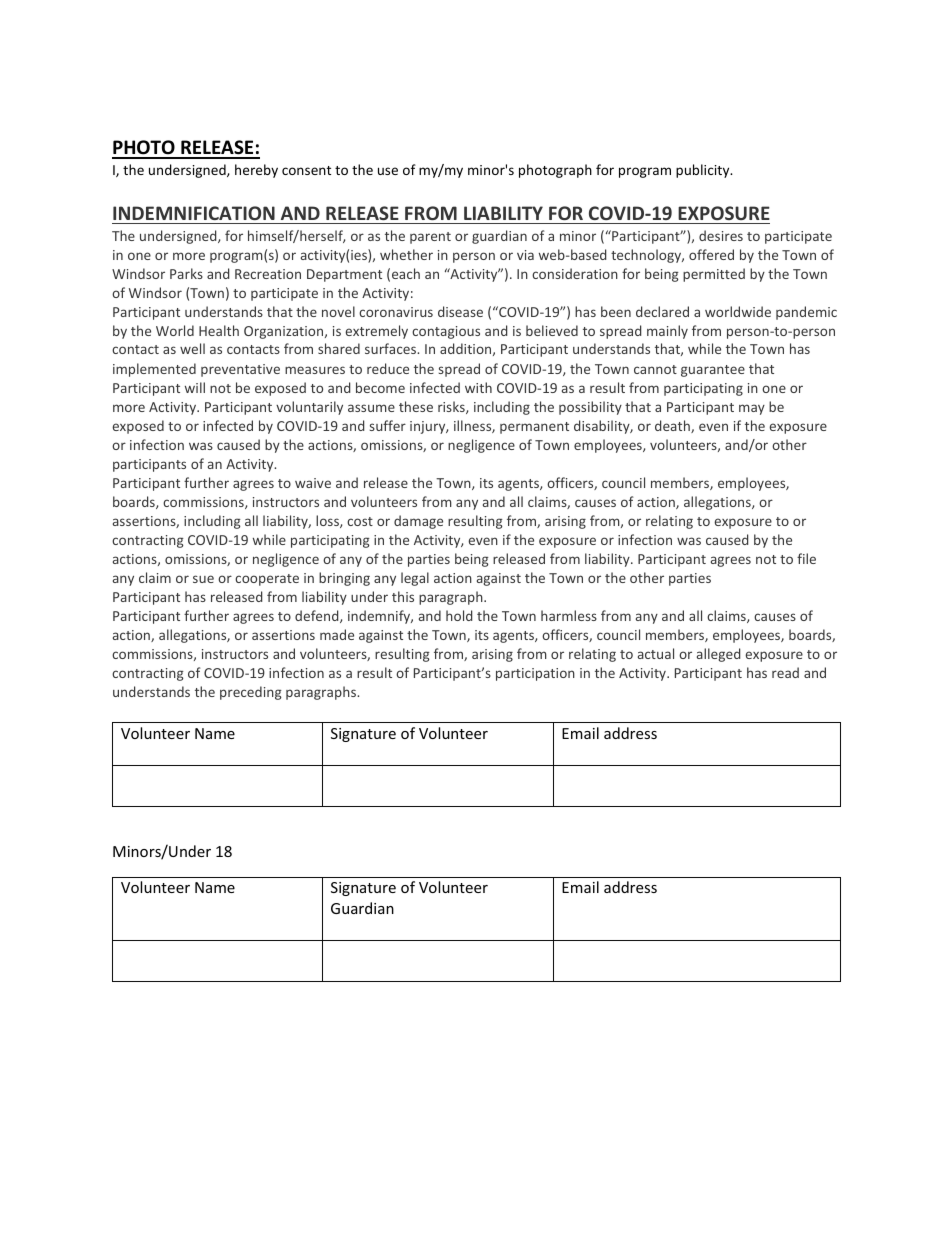 This image has height=1233, width=952. What do you see at coordinates (430, 238) in the image?
I see `parent` at bounding box center [430, 238].
